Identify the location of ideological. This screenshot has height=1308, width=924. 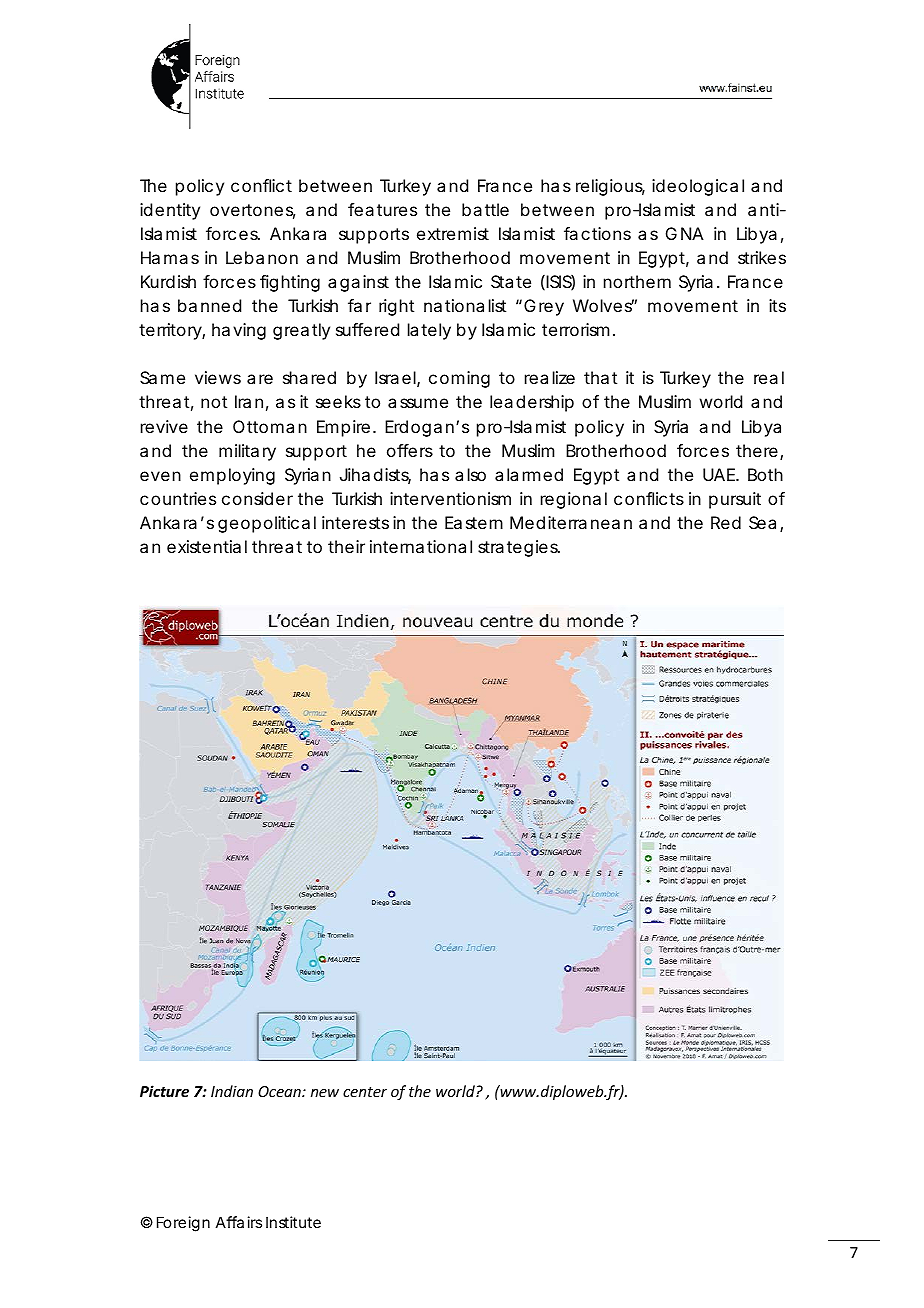
(698, 187).
